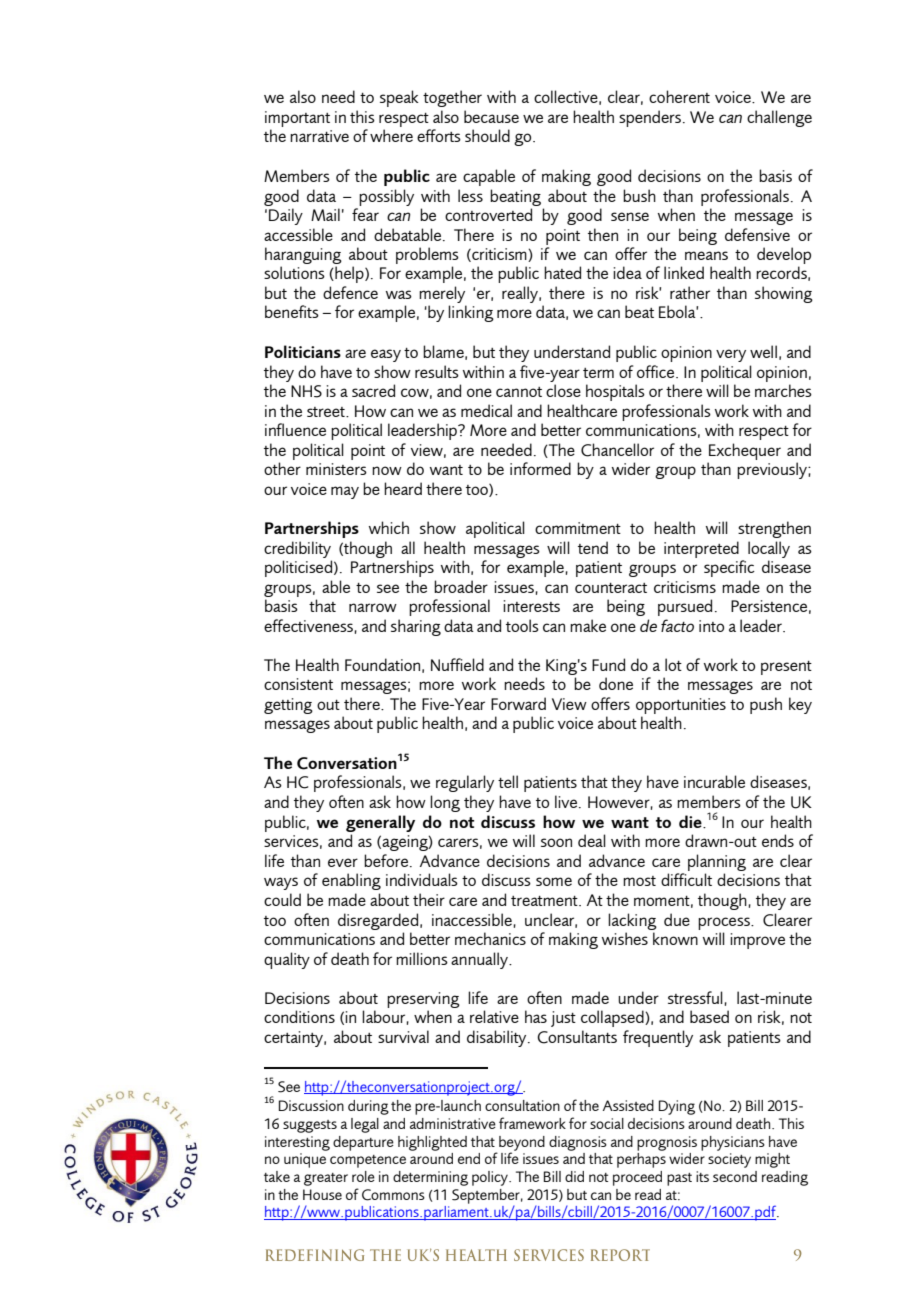 Image resolution: width=924 pixels, height=1308 pixels. I want to click on challenge, so click(779, 118).
